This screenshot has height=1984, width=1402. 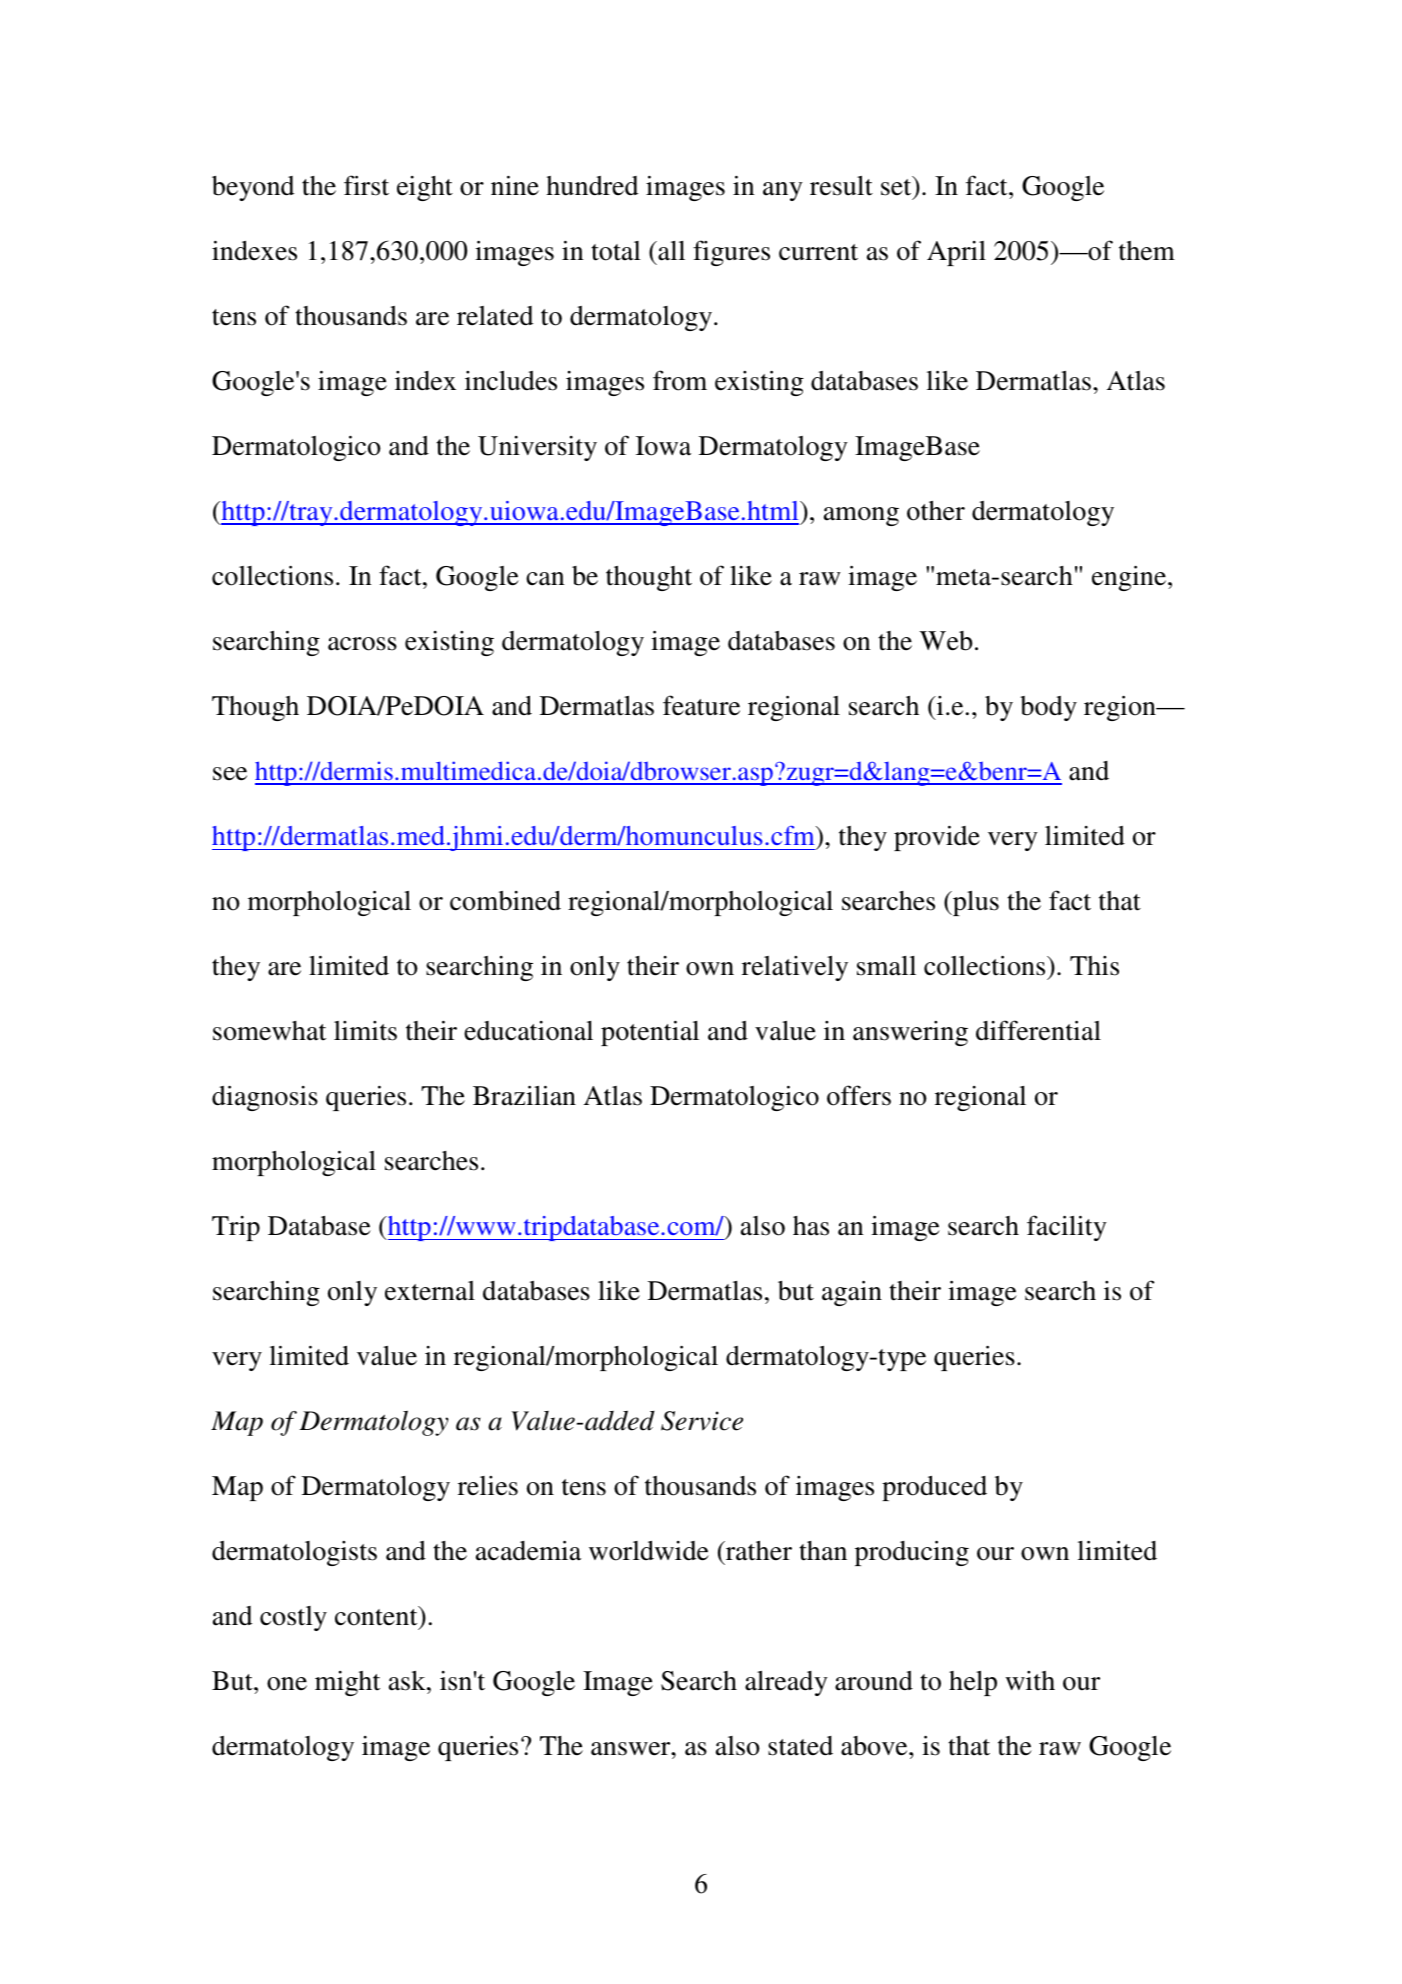 What do you see at coordinates (956, 253) in the screenshot?
I see `April` at bounding box center [956, 253].
